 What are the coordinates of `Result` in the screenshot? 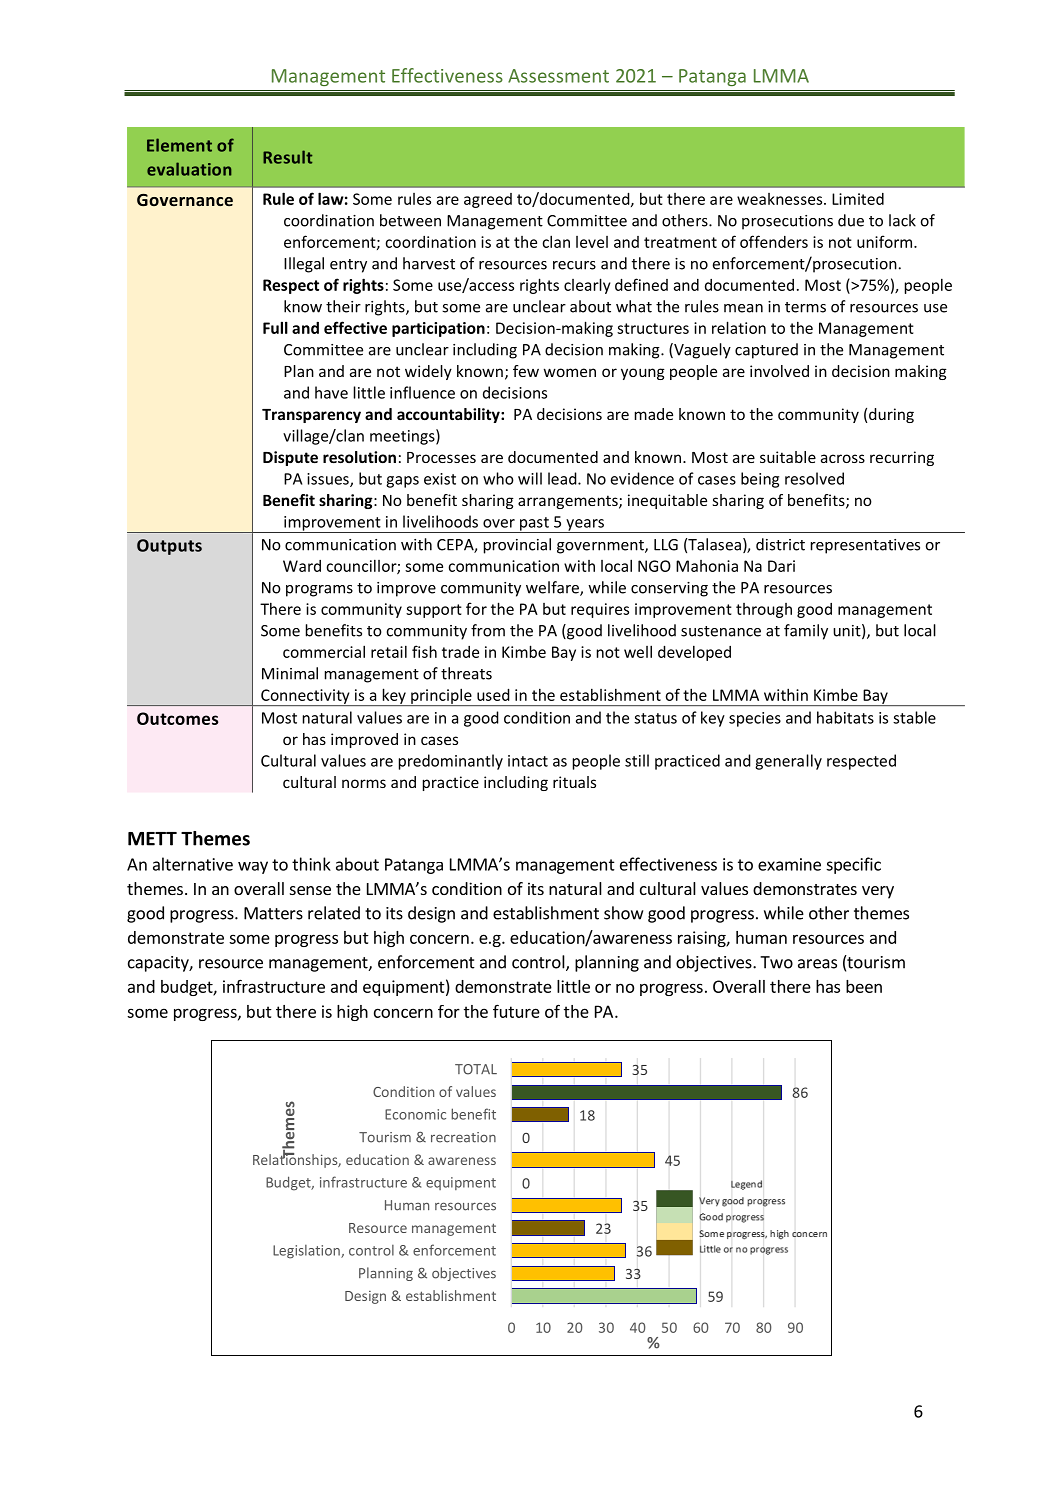 It's located at (287, 157).
